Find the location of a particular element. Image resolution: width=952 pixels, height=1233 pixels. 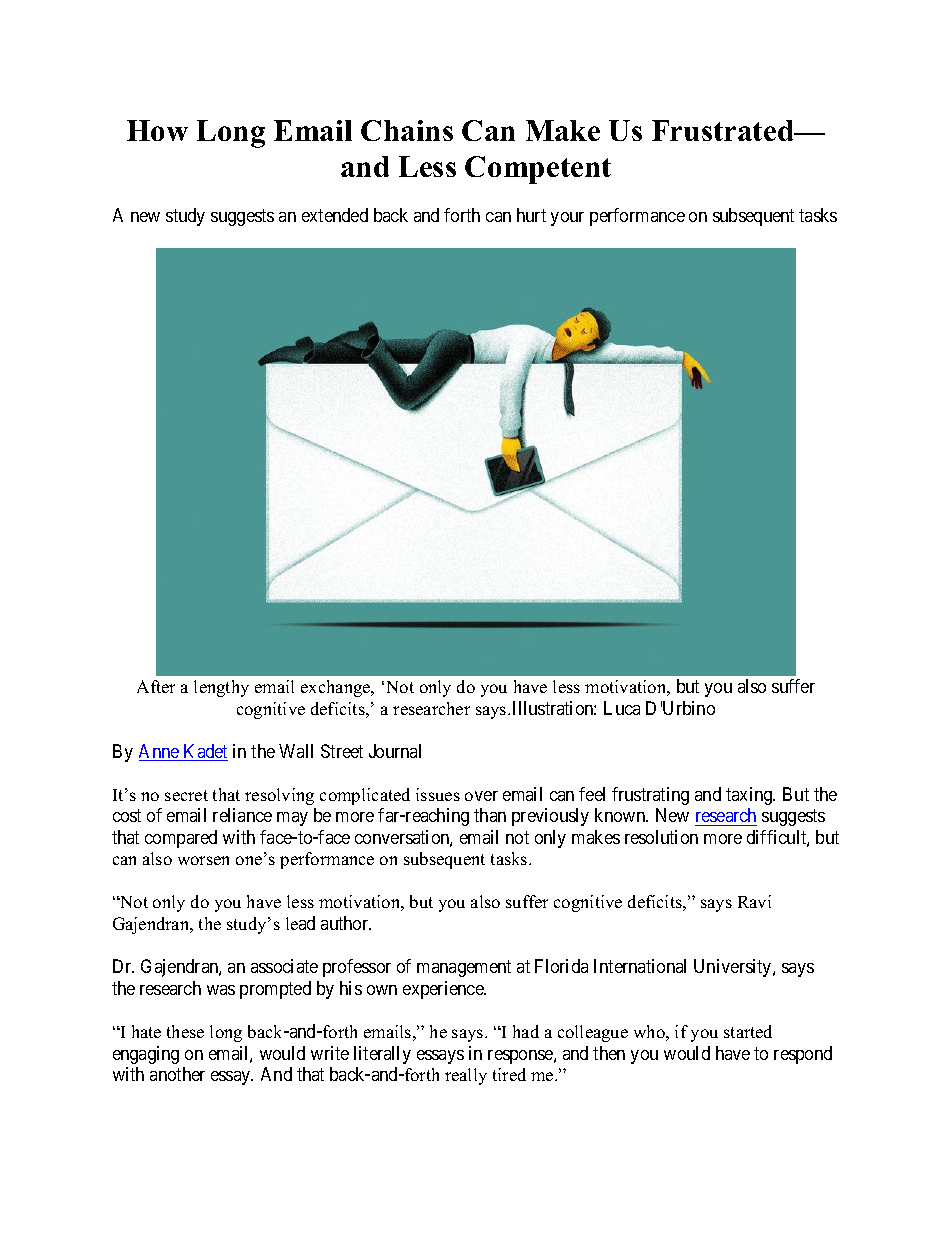

Frustrated is located at coordinates (724, 130).
